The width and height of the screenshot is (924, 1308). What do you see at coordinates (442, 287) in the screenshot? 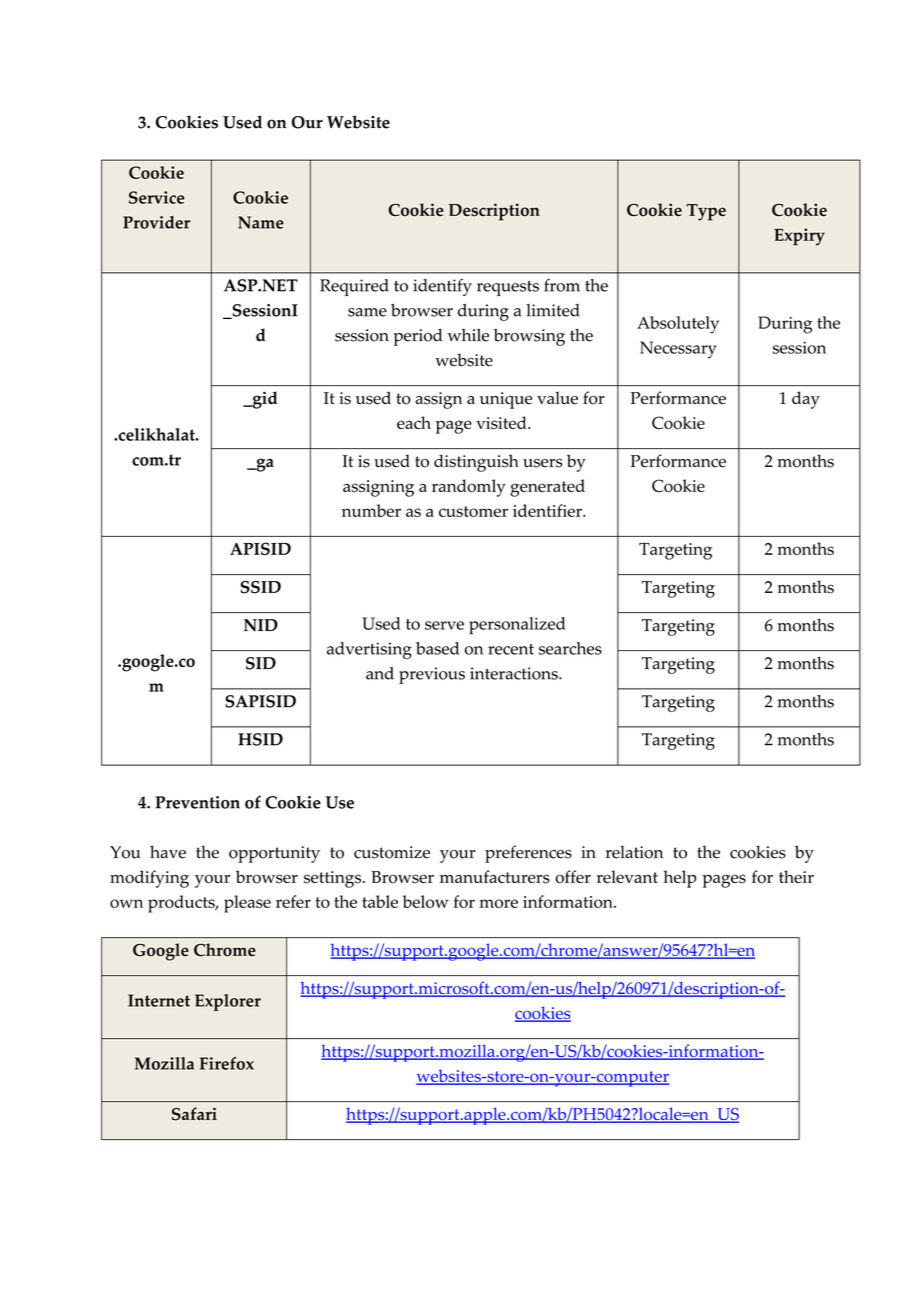
I see `identify` at bounding box center [442, 287].
